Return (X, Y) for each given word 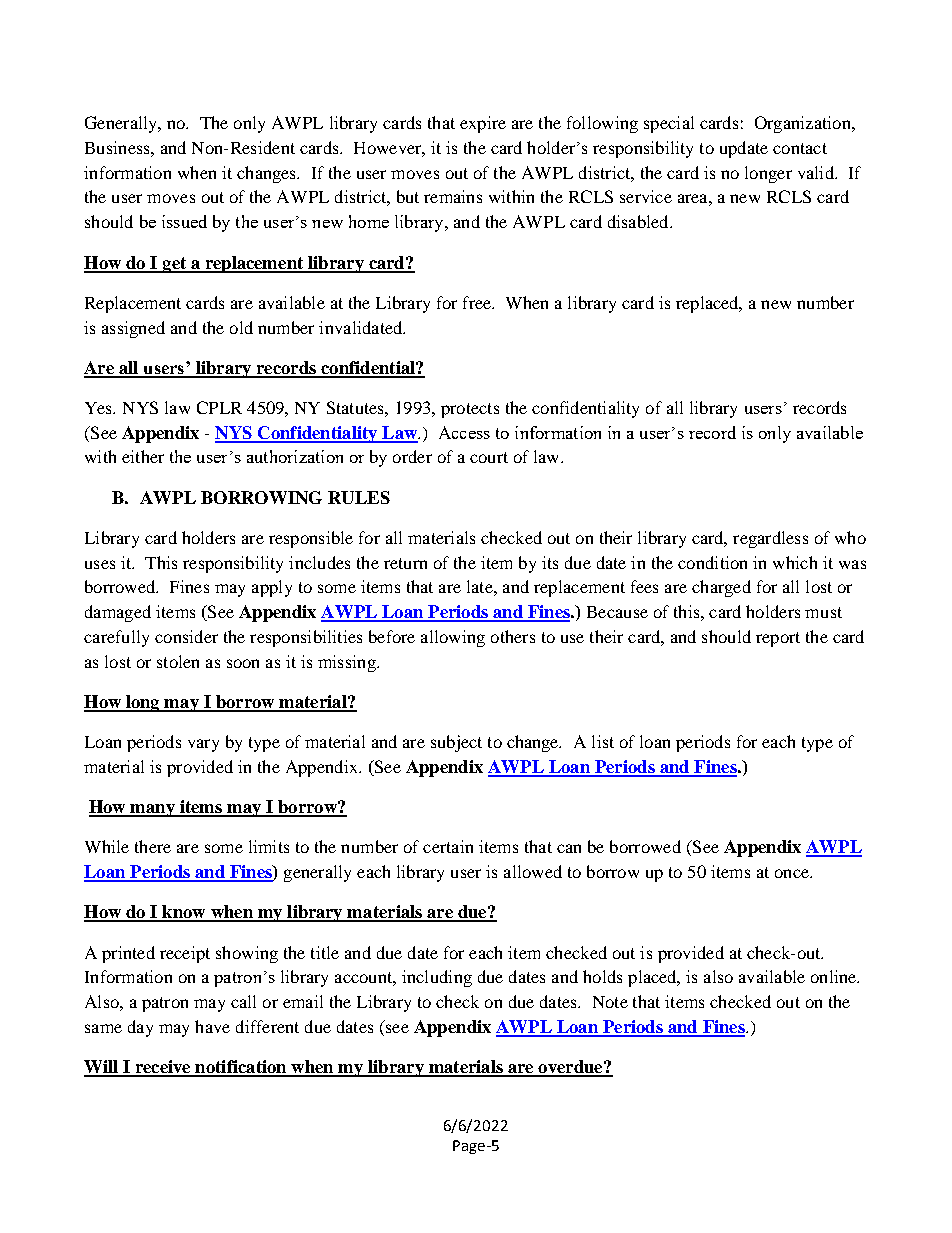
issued (184, 221)
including (437, 978)
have (212, 1026)
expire (483, 124)
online (835, 976)
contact (800, 148)
